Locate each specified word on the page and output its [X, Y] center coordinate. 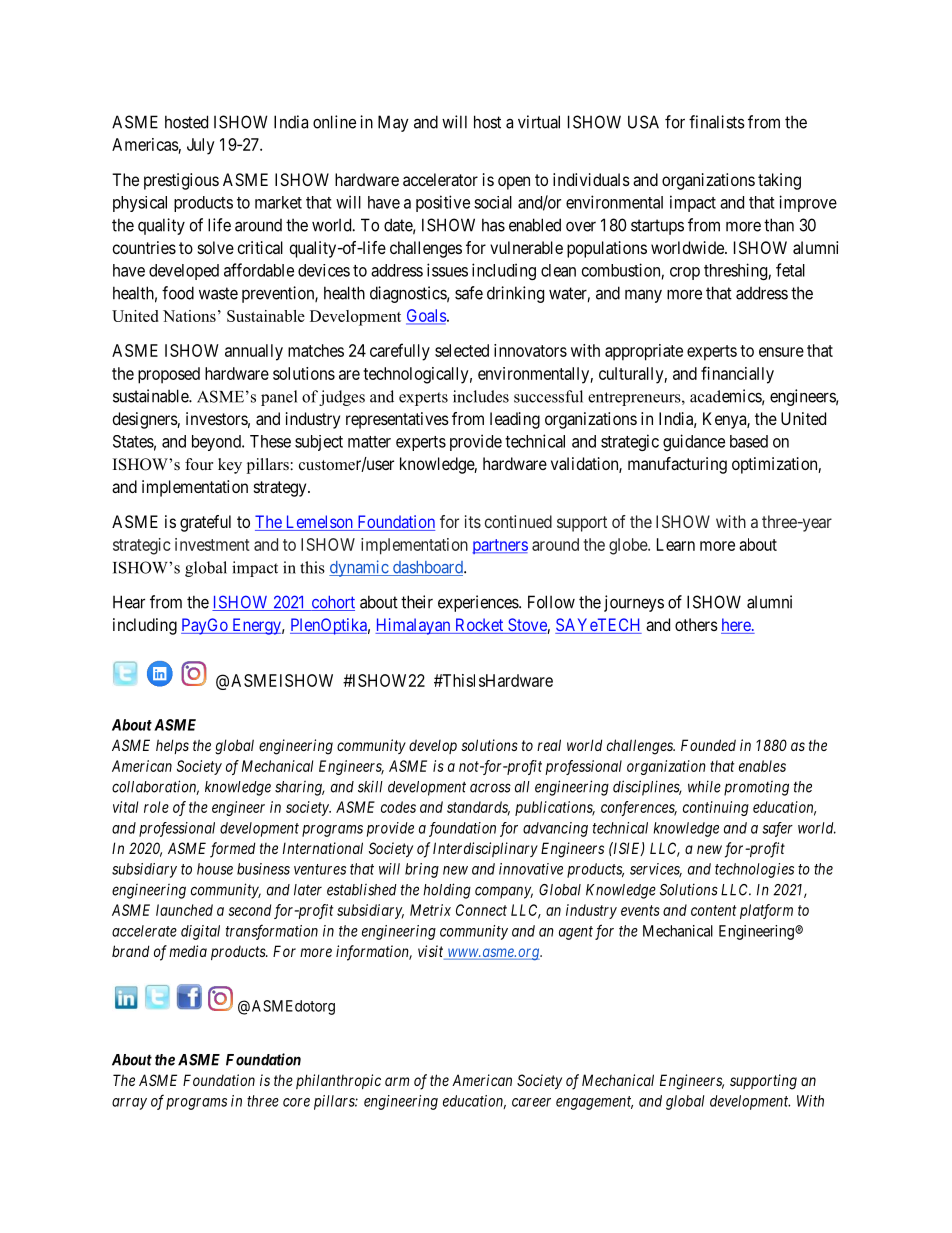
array [129, 1104]
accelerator [440, 179]
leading [515, 420]
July [201, 146]
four [199, 464]
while [704, 786]
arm [397, 1081]
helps [172, 746]
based [749, 441]
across [490, 788]
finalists [717, 122]
